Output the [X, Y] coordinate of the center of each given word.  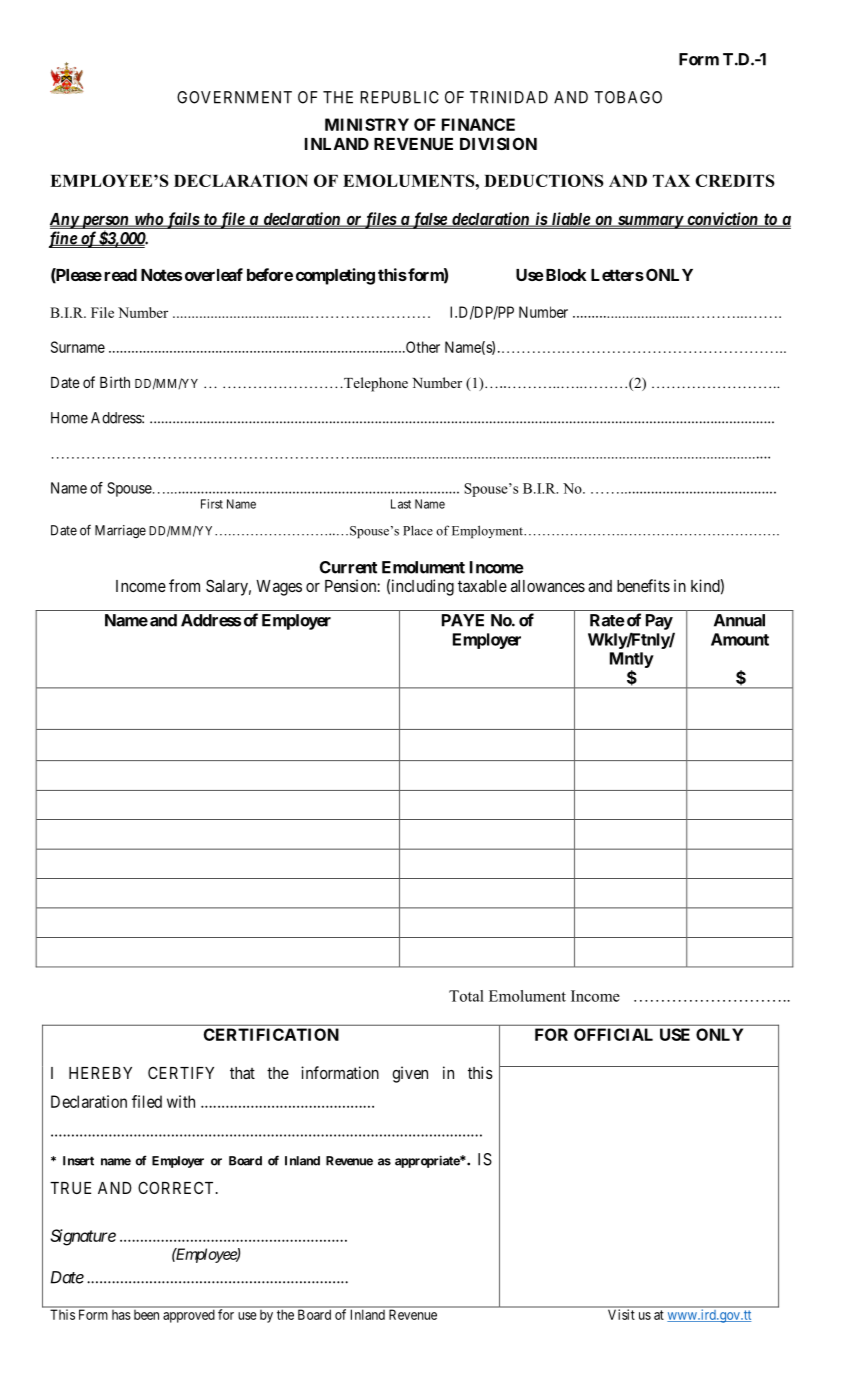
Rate [607, 620]
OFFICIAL [613, 1034]
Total [466, 996]
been [146, 1315]
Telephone [375, 384]
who [148, 220]
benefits [643, 585]
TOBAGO [628, 97]
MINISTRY [367, 124]
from [184, 585]
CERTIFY [181, 1072]
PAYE [463, 620]
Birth [115, 382]
